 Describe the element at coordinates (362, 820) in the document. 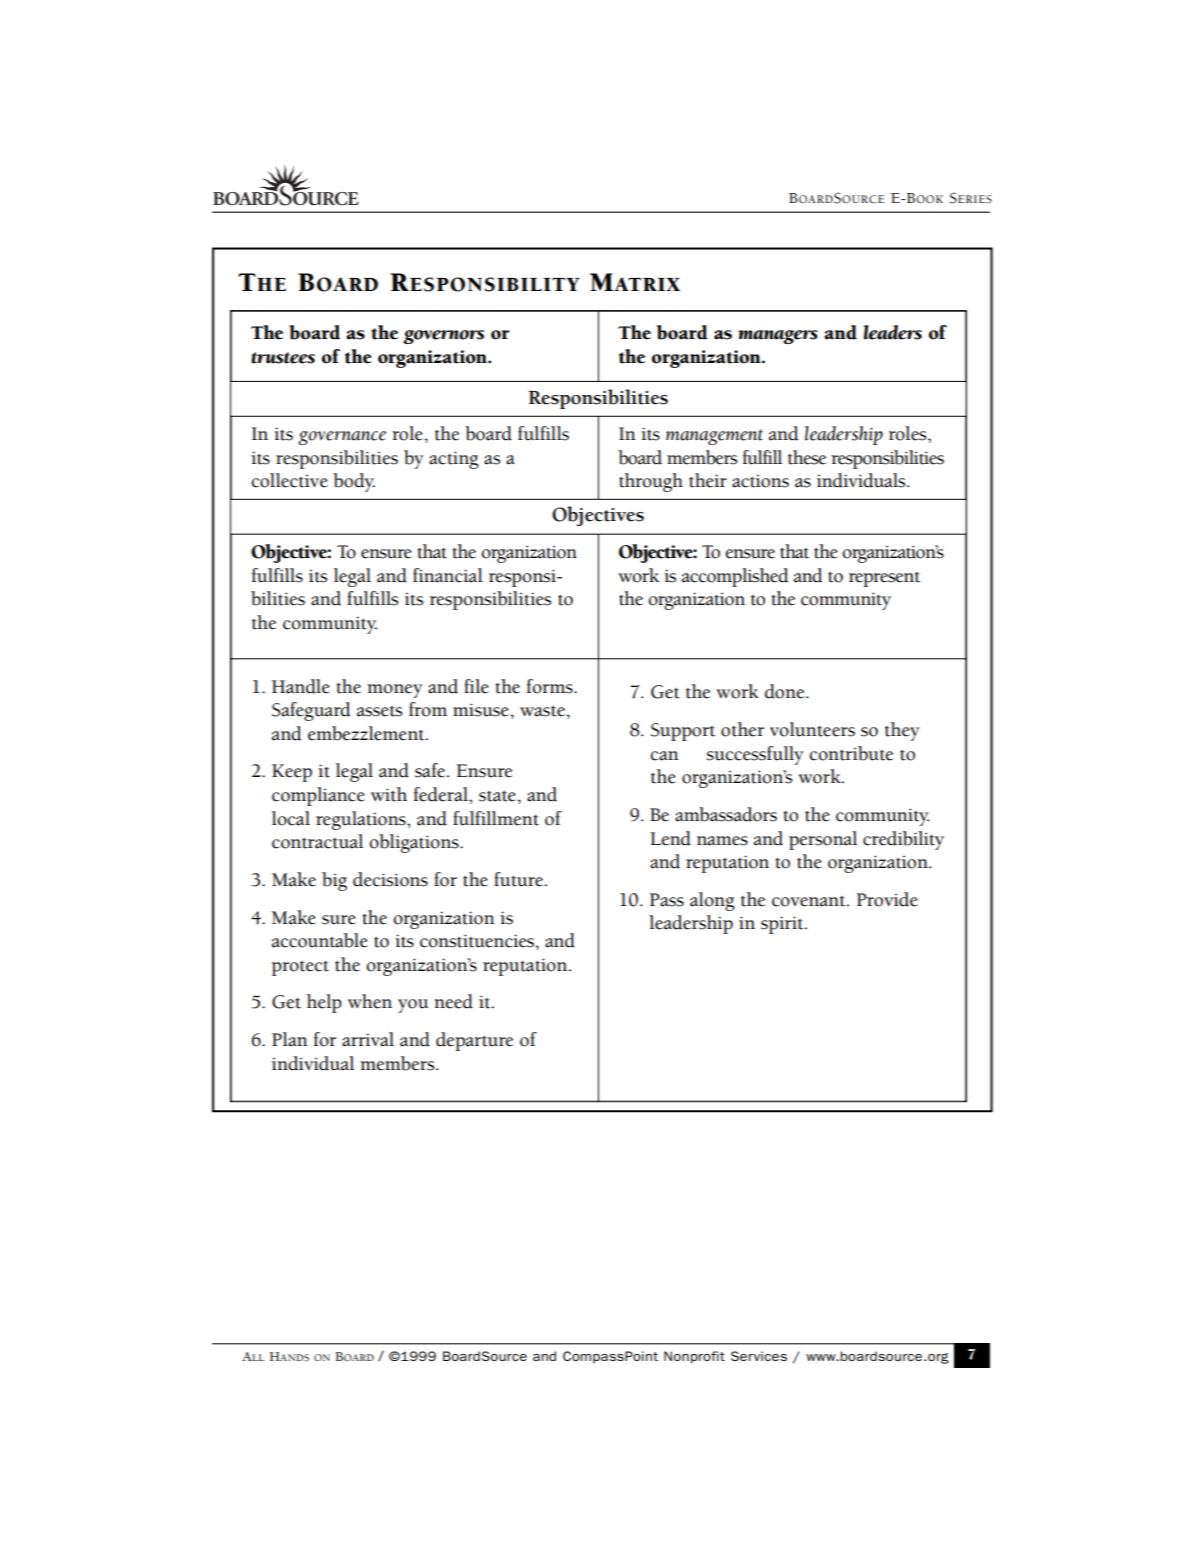

I see `regulations` at that location.
